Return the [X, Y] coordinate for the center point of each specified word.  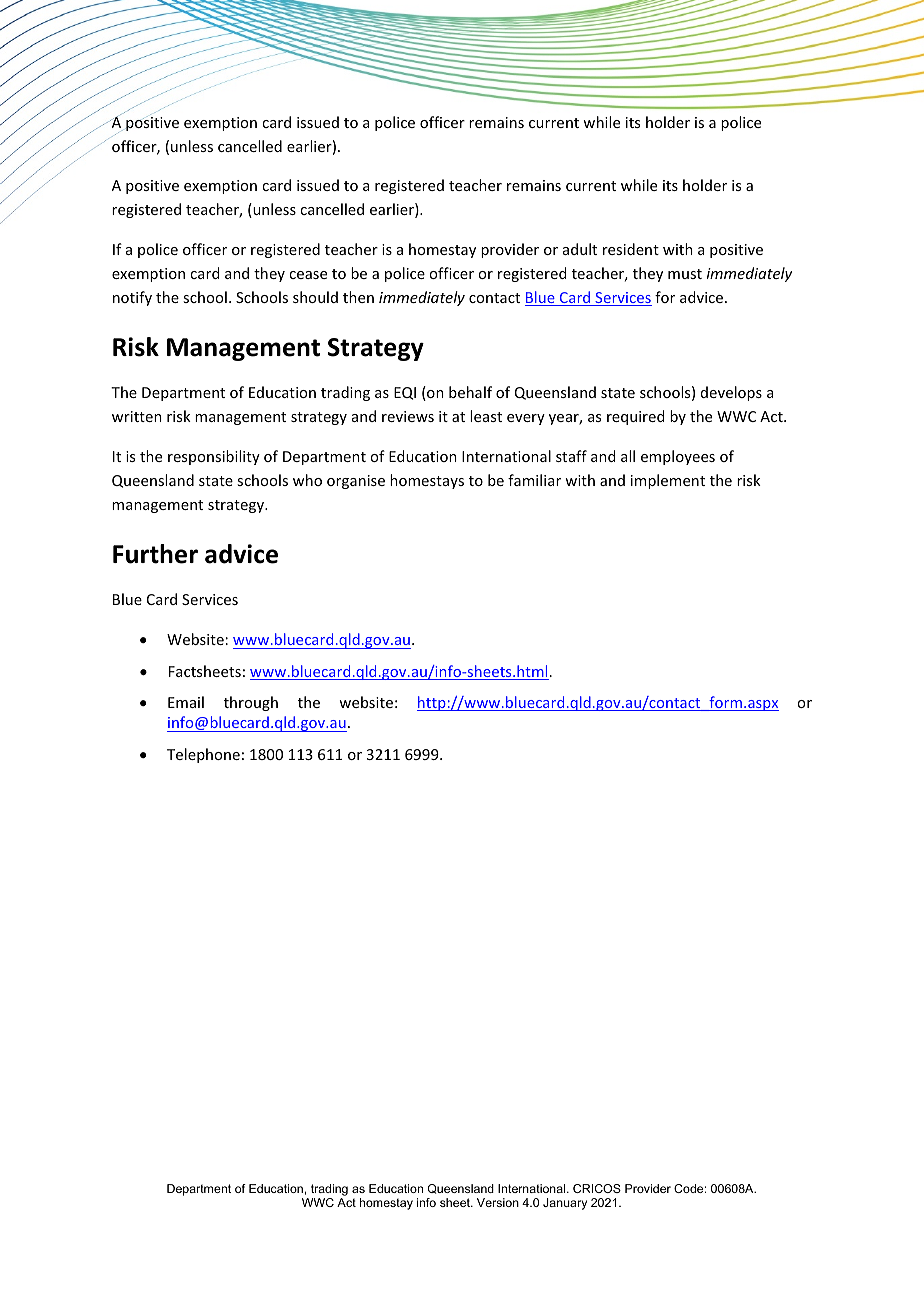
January [565, 1204]
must [685, 274]
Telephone [203, 755]
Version [498, 1202]
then [358, 297]
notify [132, 298]
